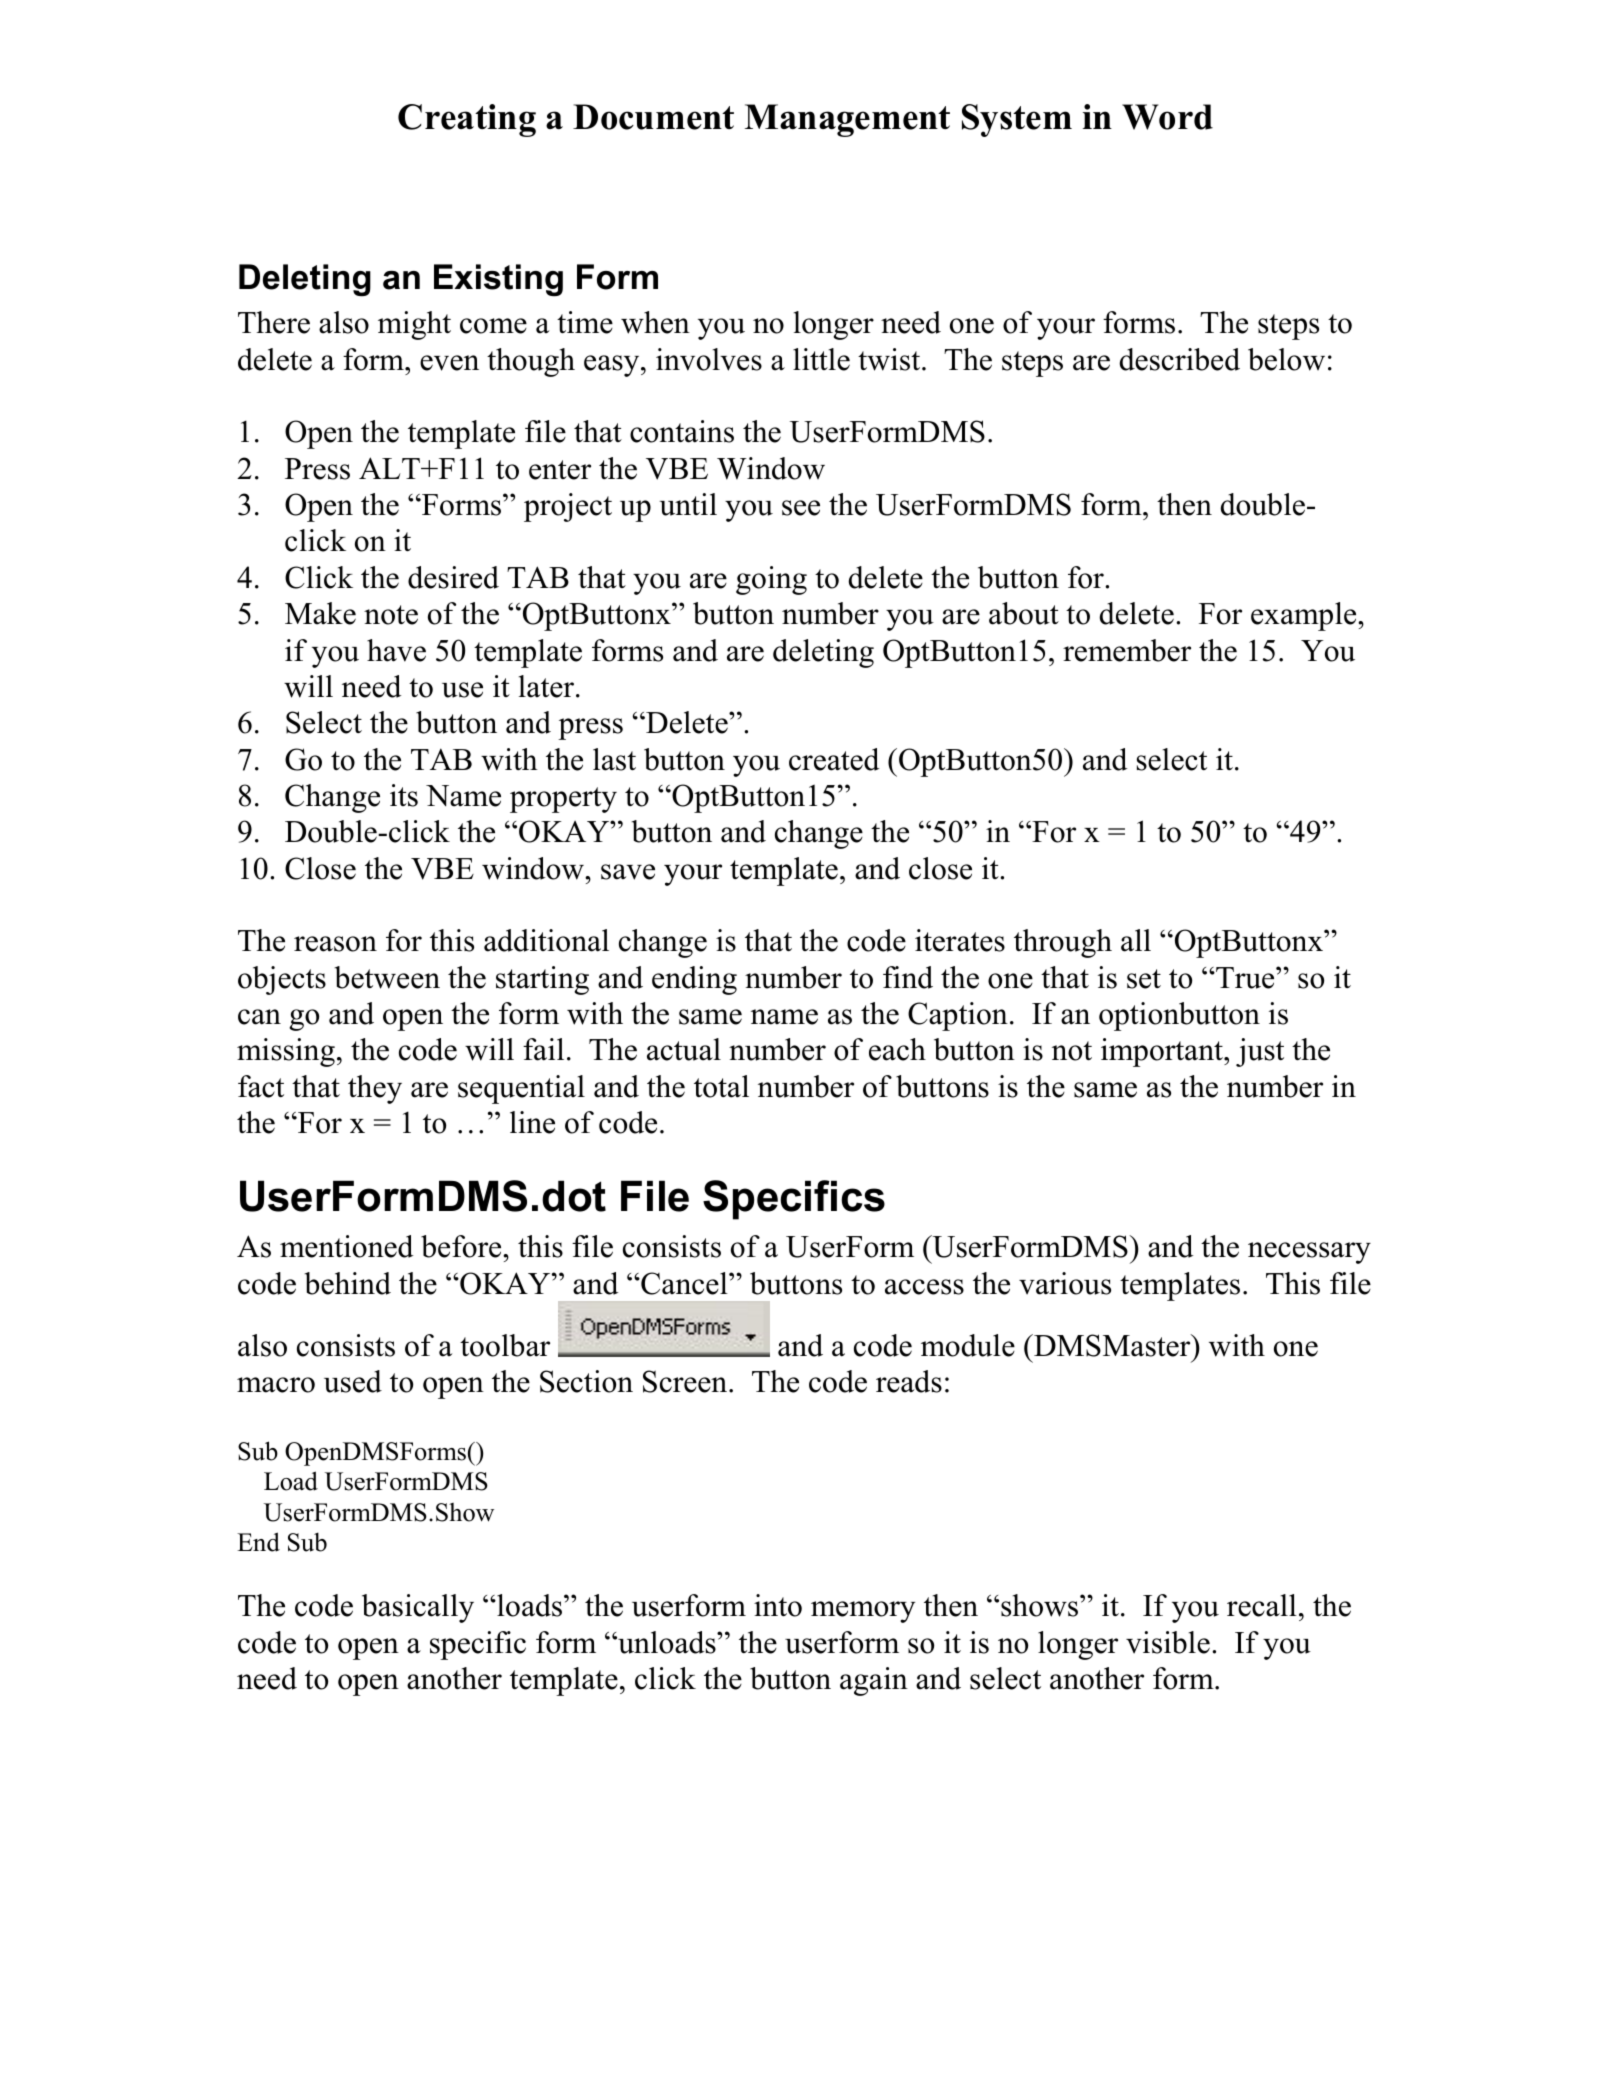 The height and width of the image is (2086, 1612). I want to click on reason, so click(335, 944).
